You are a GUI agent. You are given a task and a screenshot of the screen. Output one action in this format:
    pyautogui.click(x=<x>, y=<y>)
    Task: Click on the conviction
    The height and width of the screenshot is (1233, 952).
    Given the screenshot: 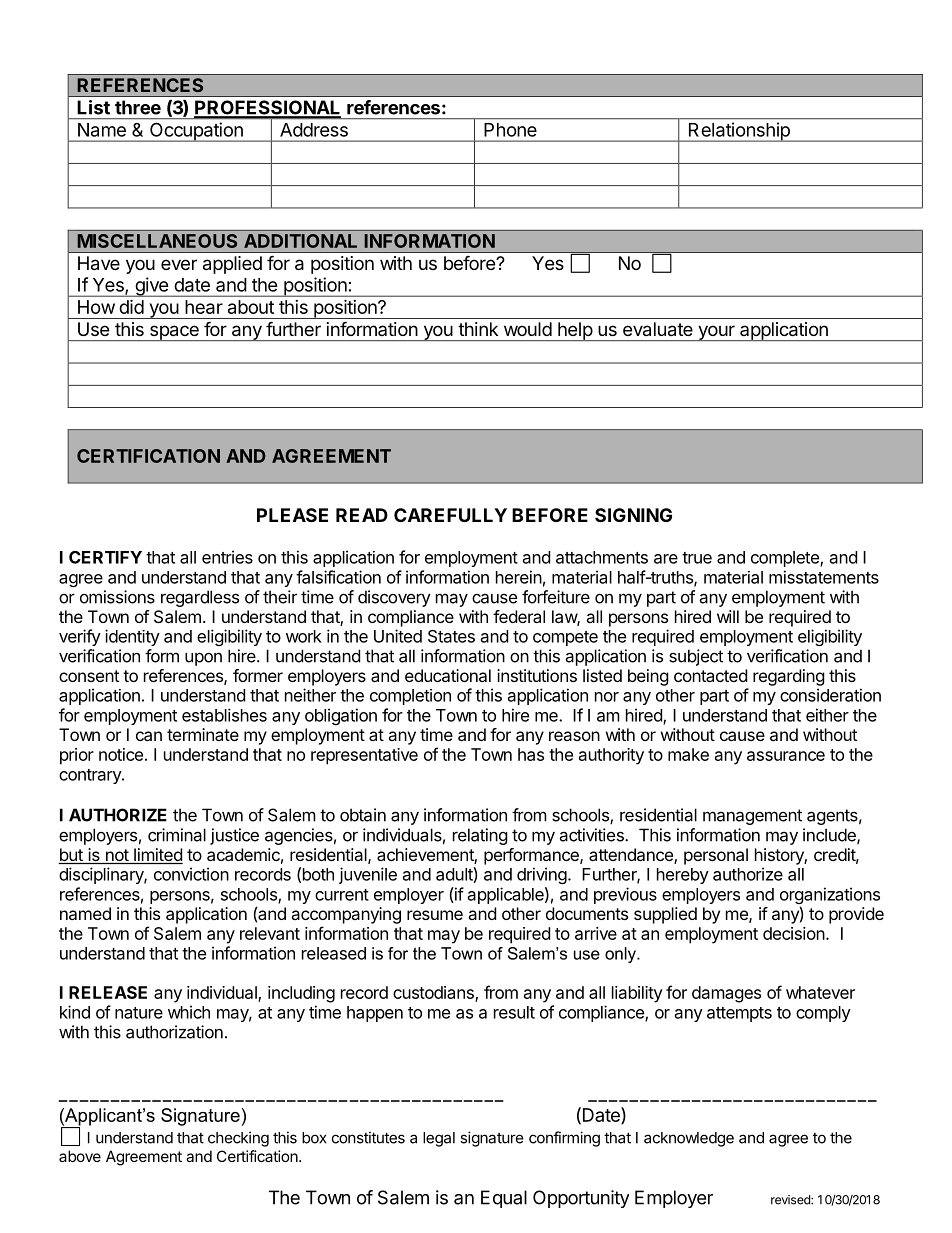 What is the action you would take?
    pyautogui.click(x=191, y=874)
